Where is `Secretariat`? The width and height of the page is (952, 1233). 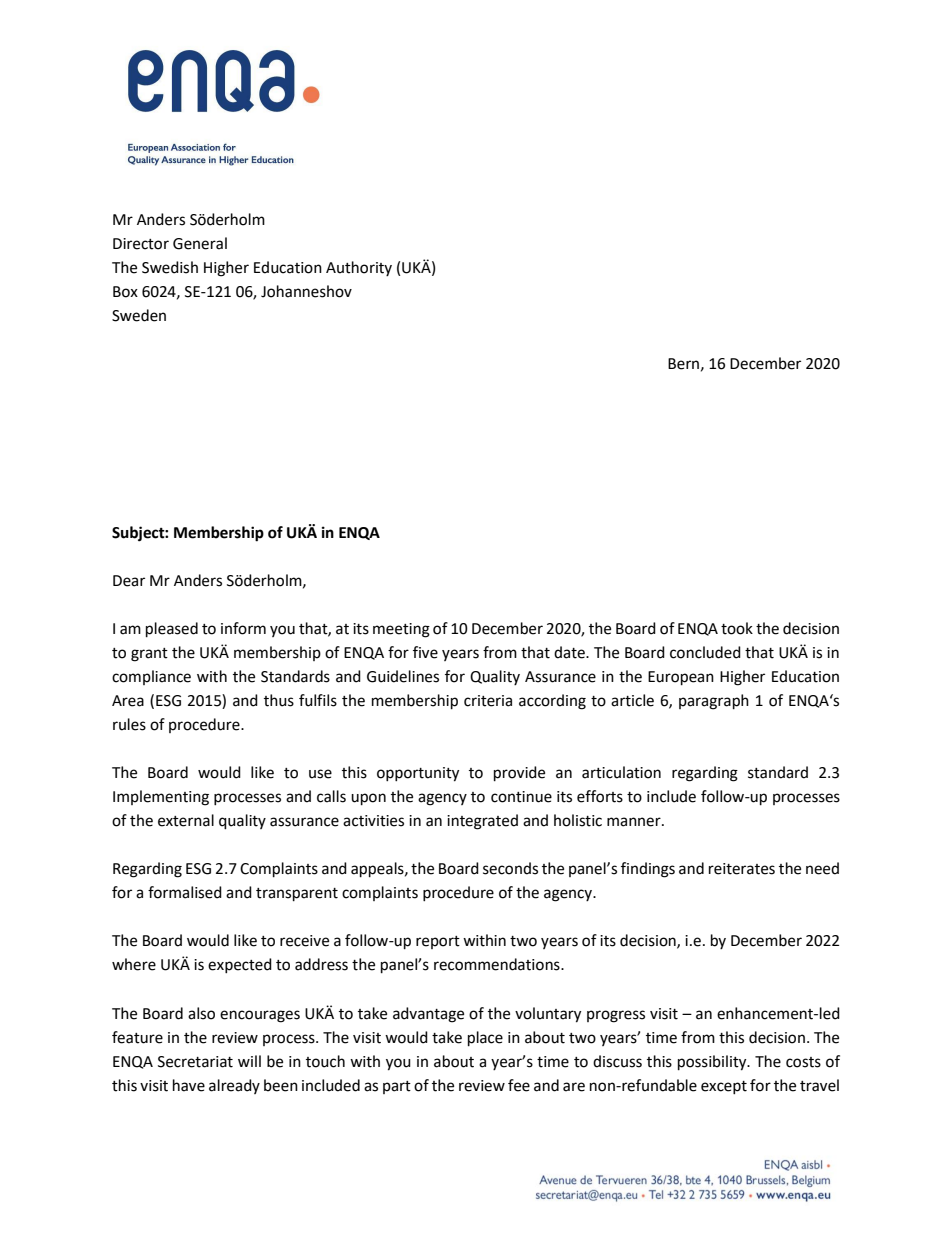 Secretariat is located at coordinates (195, 1062).
